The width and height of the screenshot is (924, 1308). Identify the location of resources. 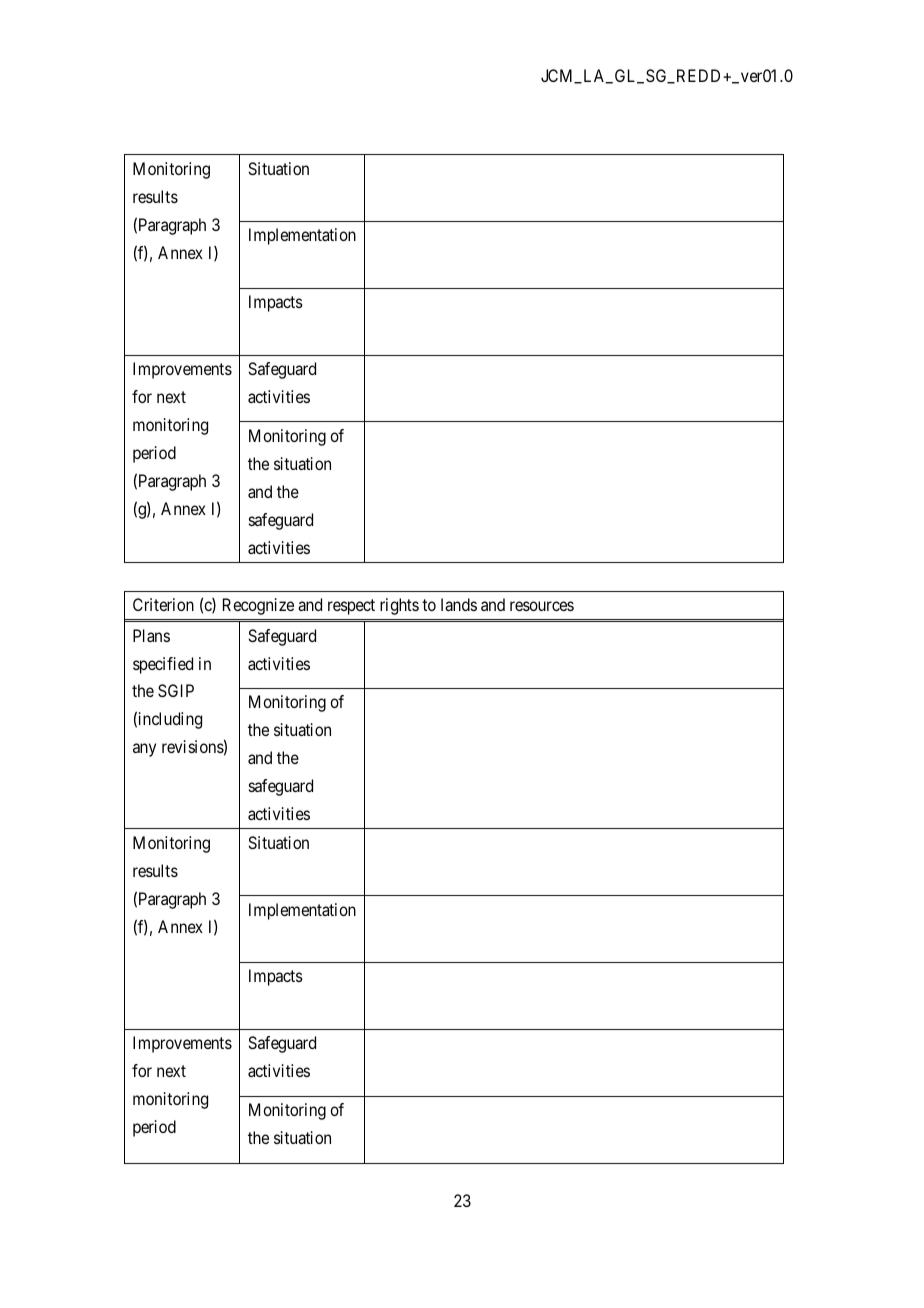
(542, 606).
